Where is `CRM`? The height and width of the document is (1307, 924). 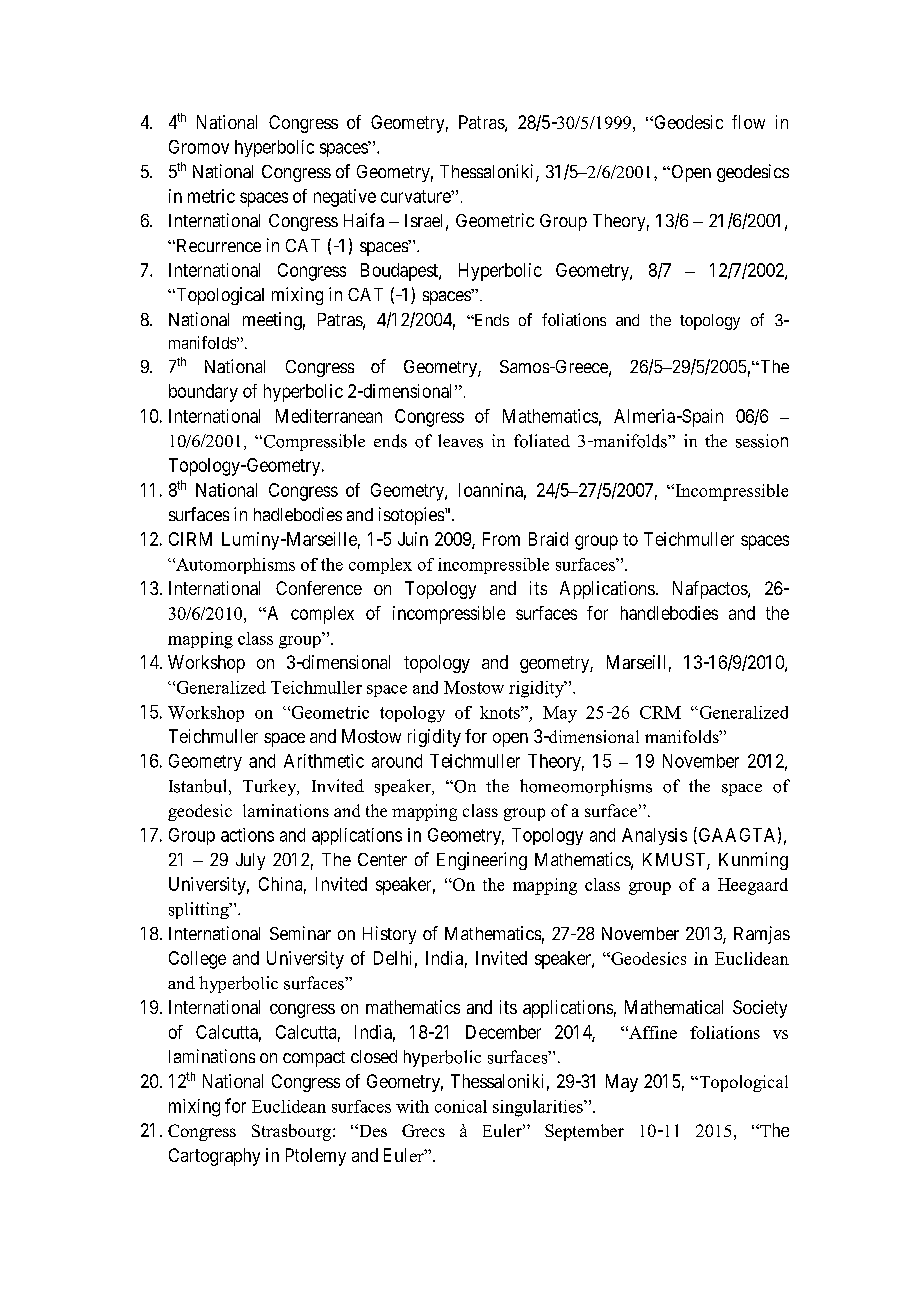
CRM is located at coordinates (660, 712).
